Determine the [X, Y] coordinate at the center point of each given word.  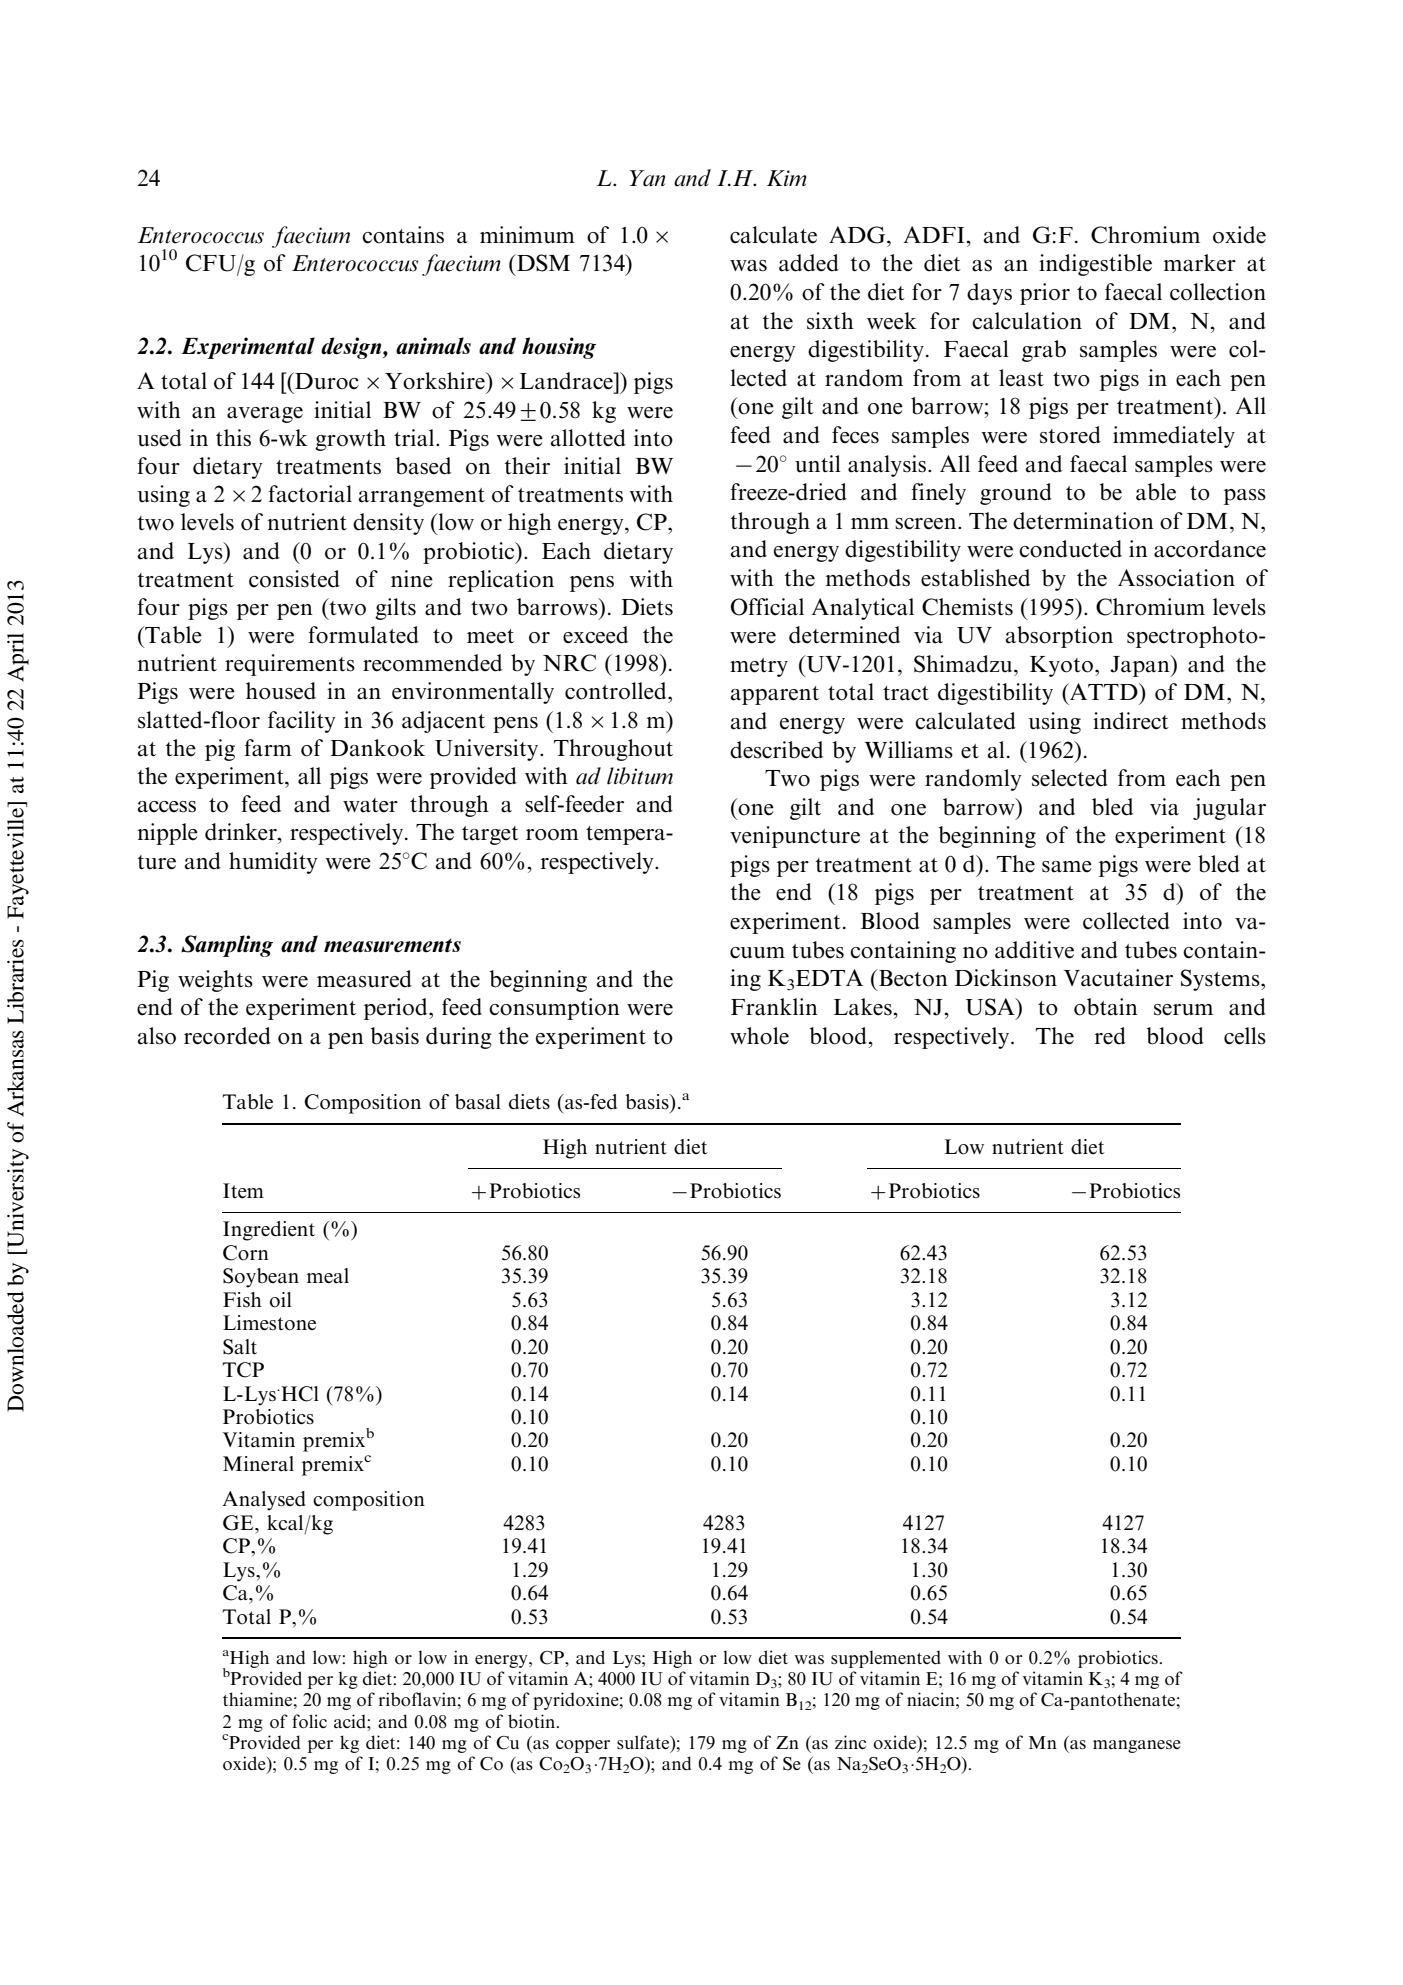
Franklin [774, 1007]
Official [767, 607]
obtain [1106, 1007]
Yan [647, 178]
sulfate [644, 1742]
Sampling [227, 946]
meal [328, 1276]
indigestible [1095, 265]
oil [281, 1300]
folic [309, 1721]
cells [1245, 1036]
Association [1176, 578]
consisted [294, 579]
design [352, 348]
